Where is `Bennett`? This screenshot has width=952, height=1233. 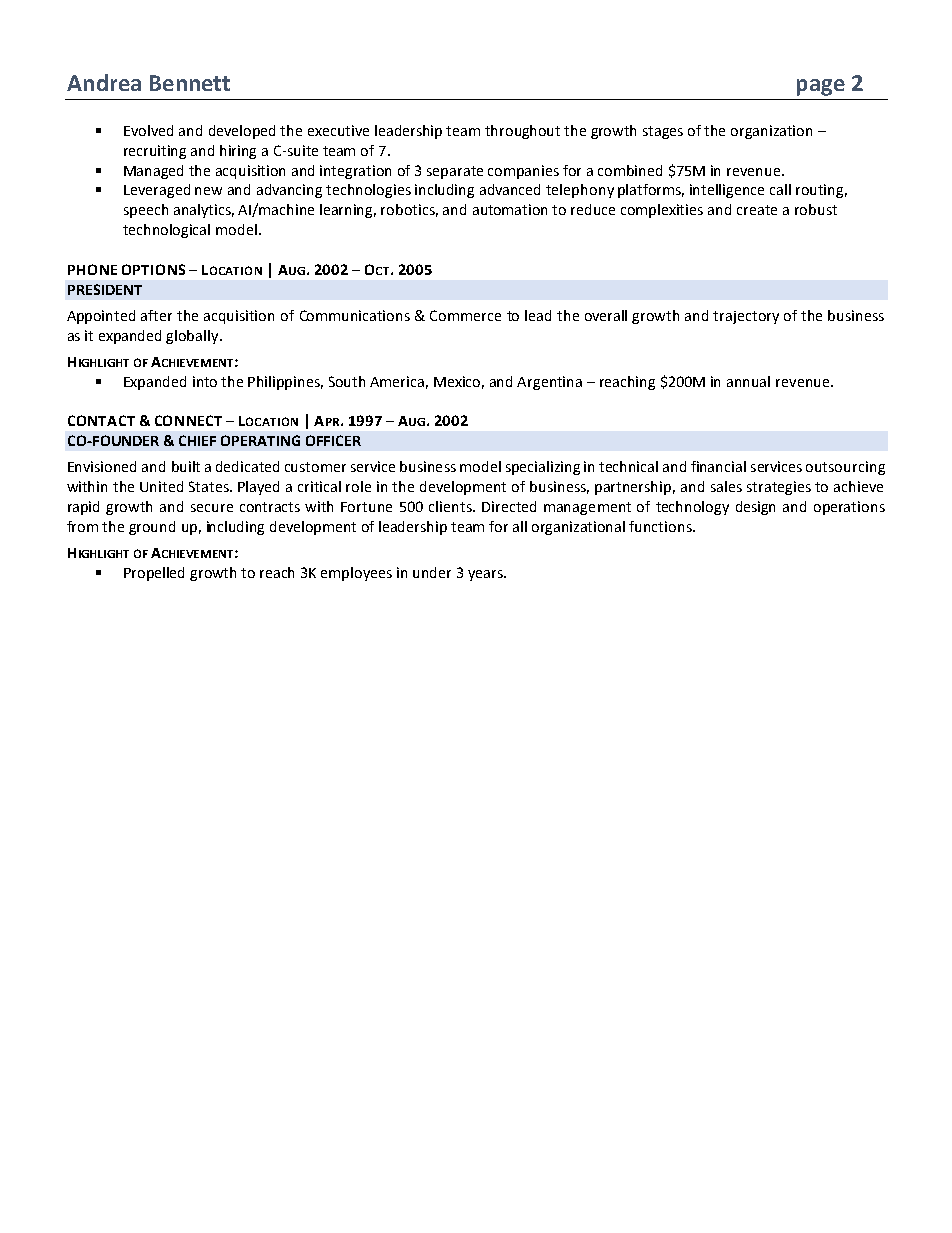 Bennett is located at coordinates (190, 83).
